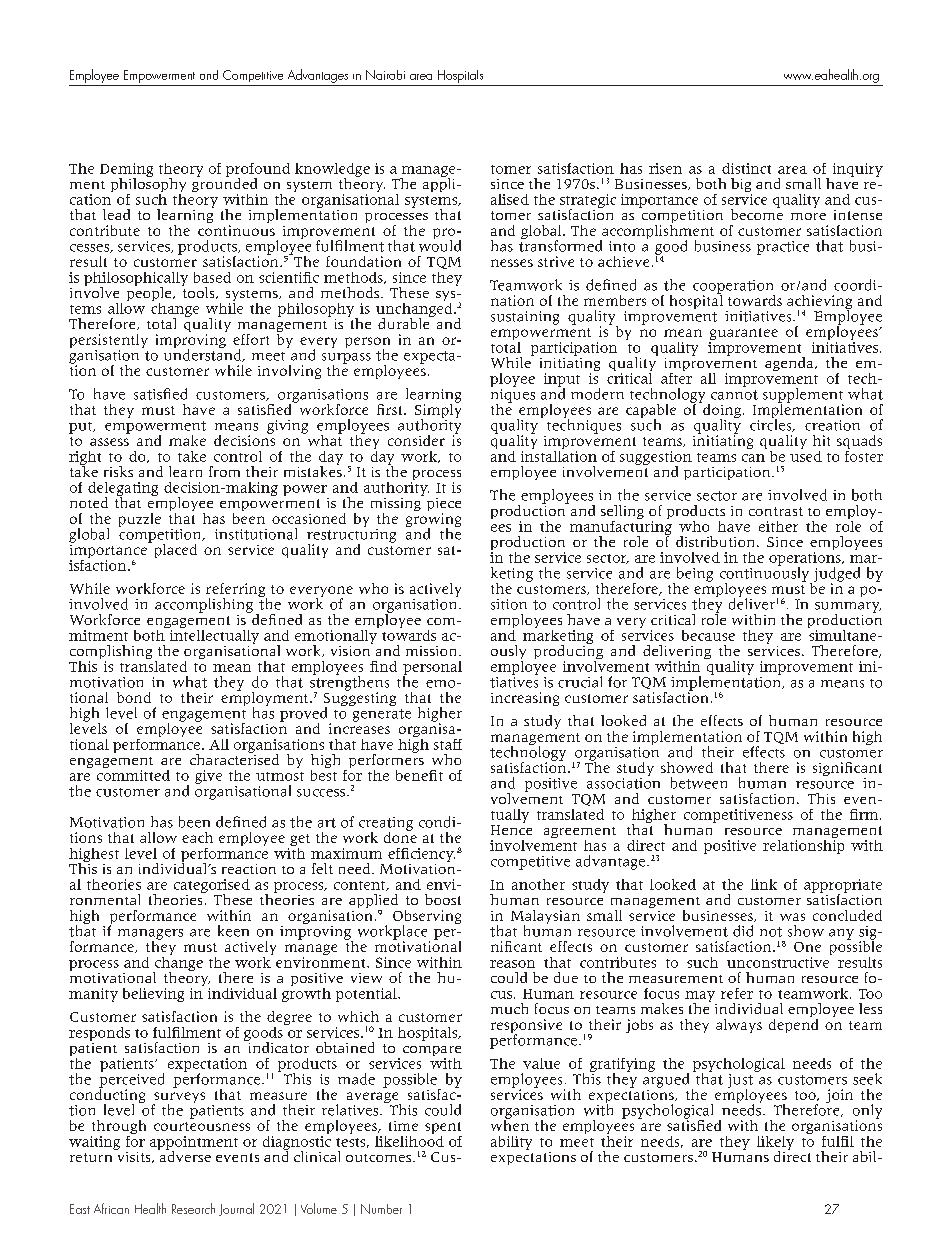 The width and height of the screenshot is (952, 1233). I want to click on boost, so click(443, 899).
